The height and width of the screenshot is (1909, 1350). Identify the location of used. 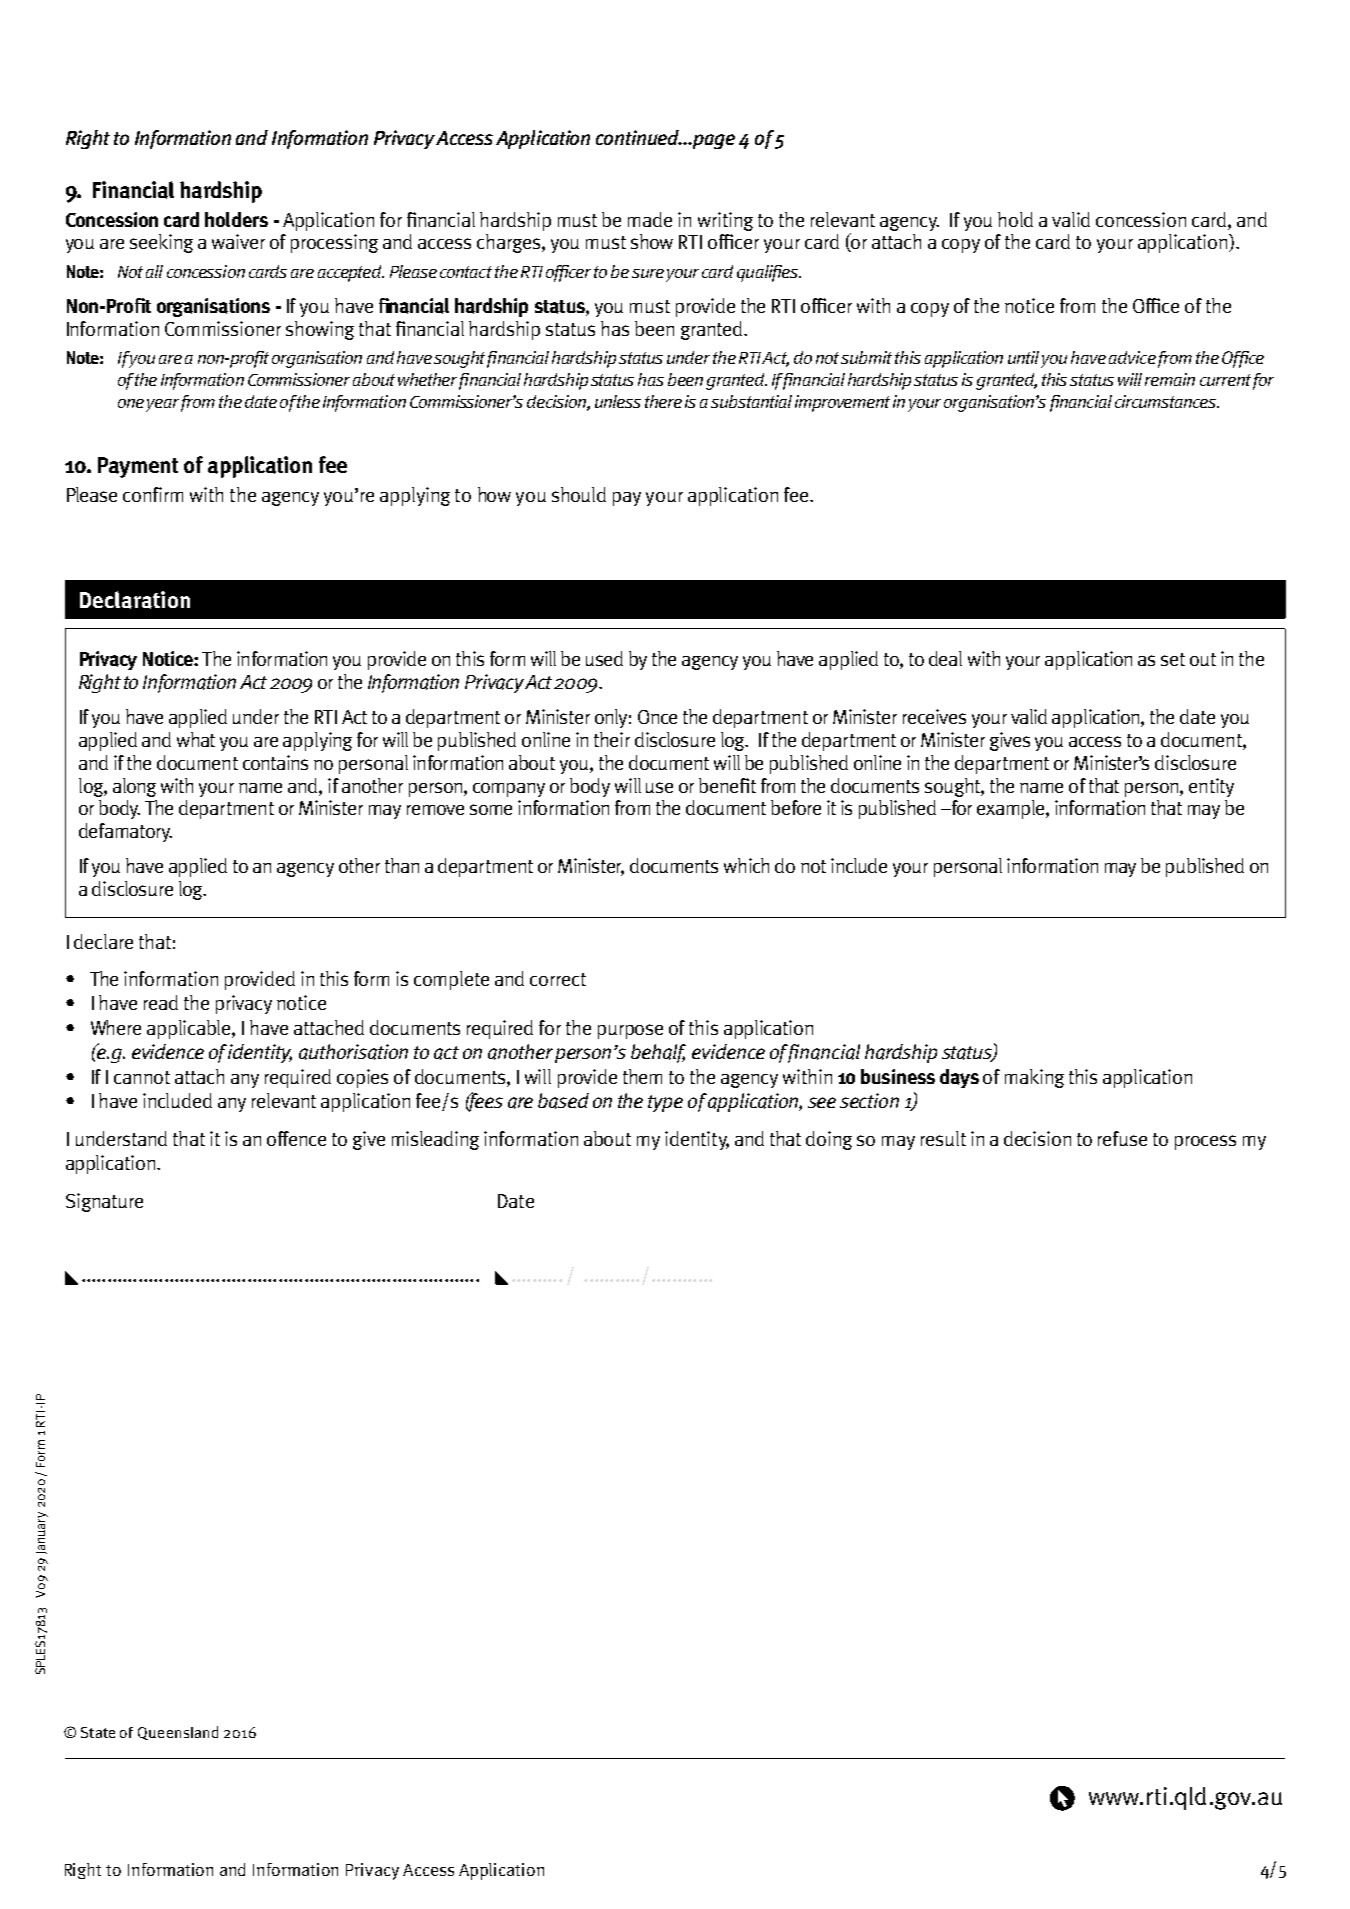
(604, 658).
